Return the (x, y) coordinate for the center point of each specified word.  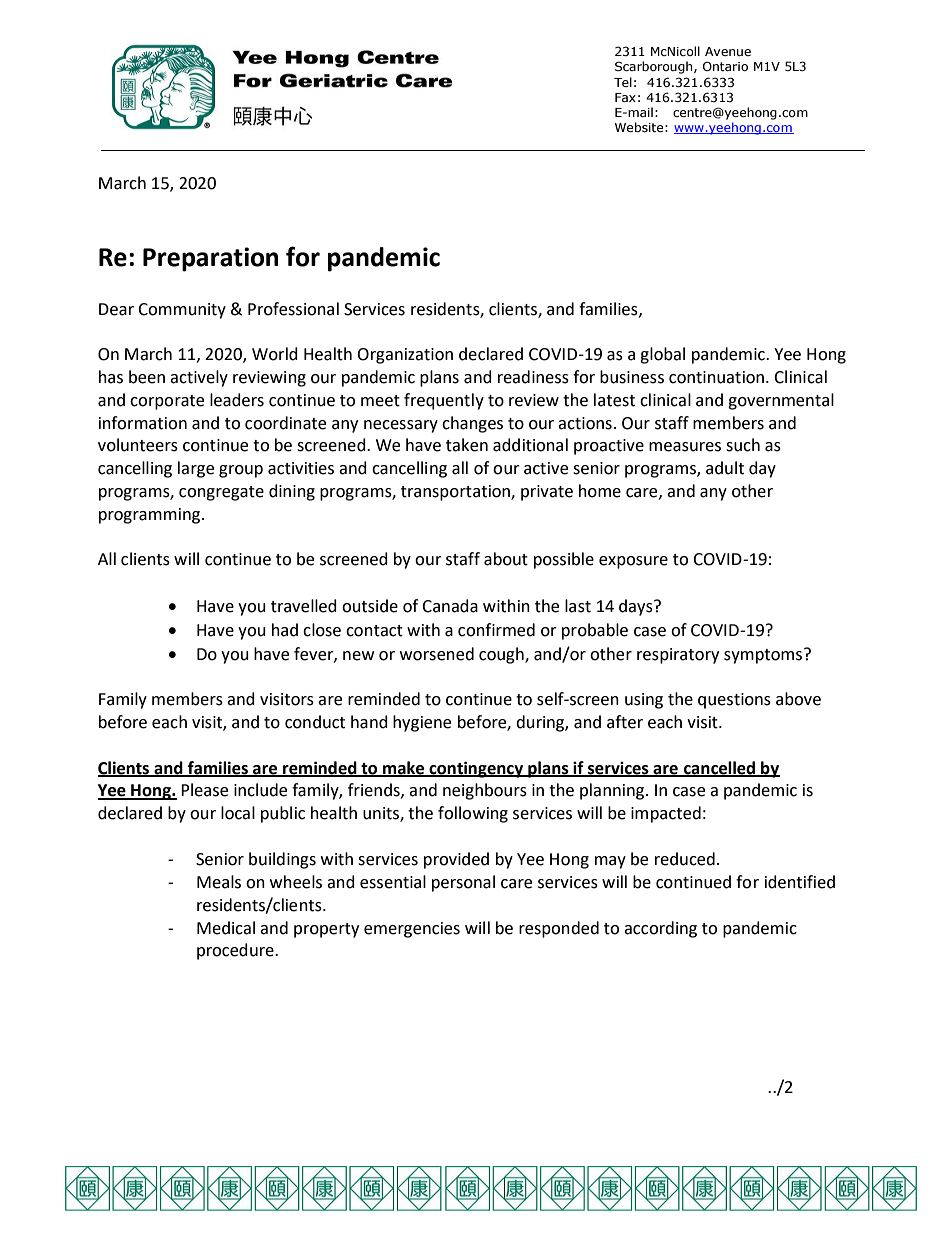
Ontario (725, 66)
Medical (226, 928)
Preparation (210, 259)
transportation (456, 493)
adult (725, 468)
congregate (221, 493)
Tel (623, 82)
